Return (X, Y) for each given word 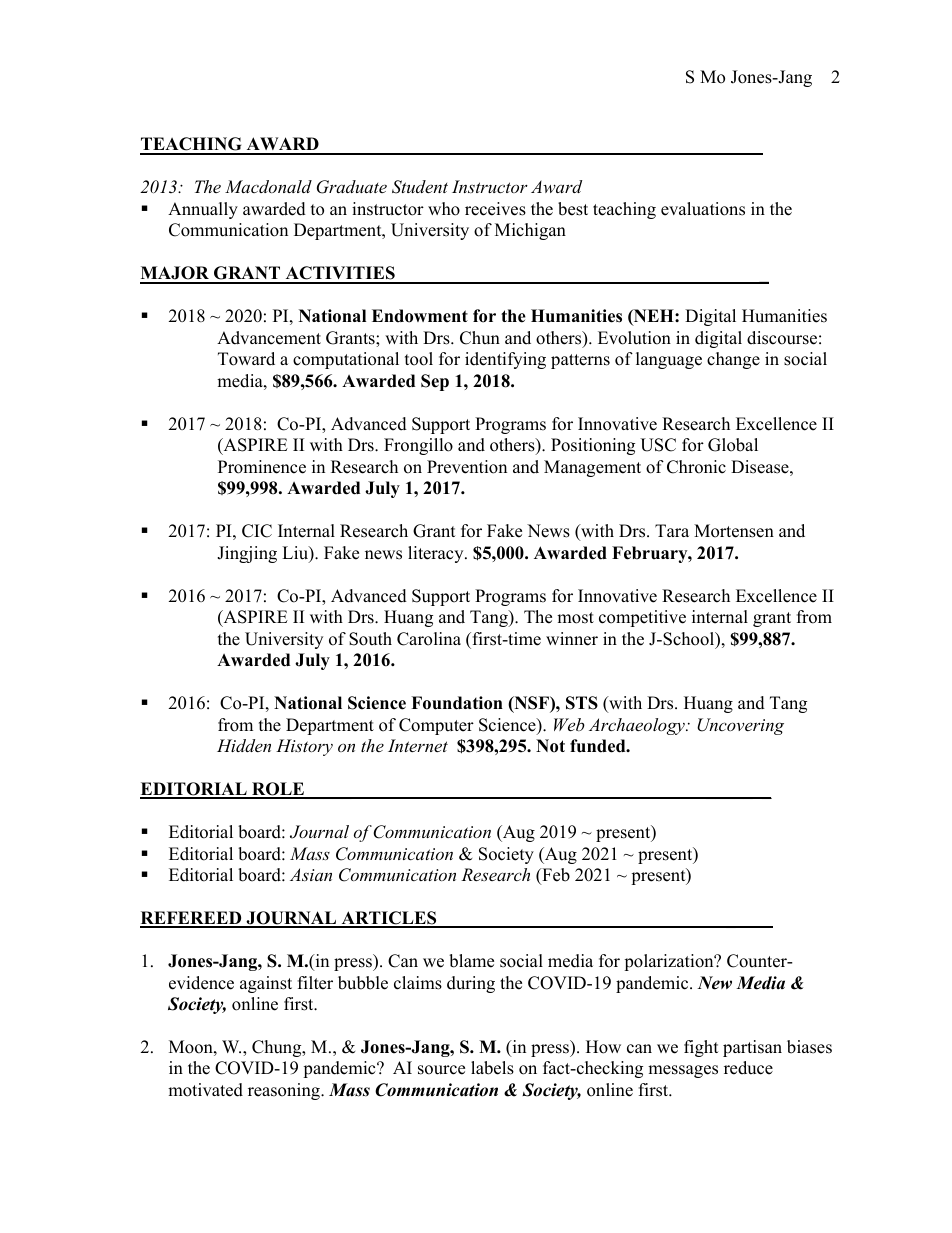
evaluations (703, 209)
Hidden (244, 745)
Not (550, 746)
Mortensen (734, 531)
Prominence (262, 467)
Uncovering (740, 726)
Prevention (467, 467)
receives (495, 209)
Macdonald (268, 186)
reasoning (285, 1091)
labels (492, 1068)
